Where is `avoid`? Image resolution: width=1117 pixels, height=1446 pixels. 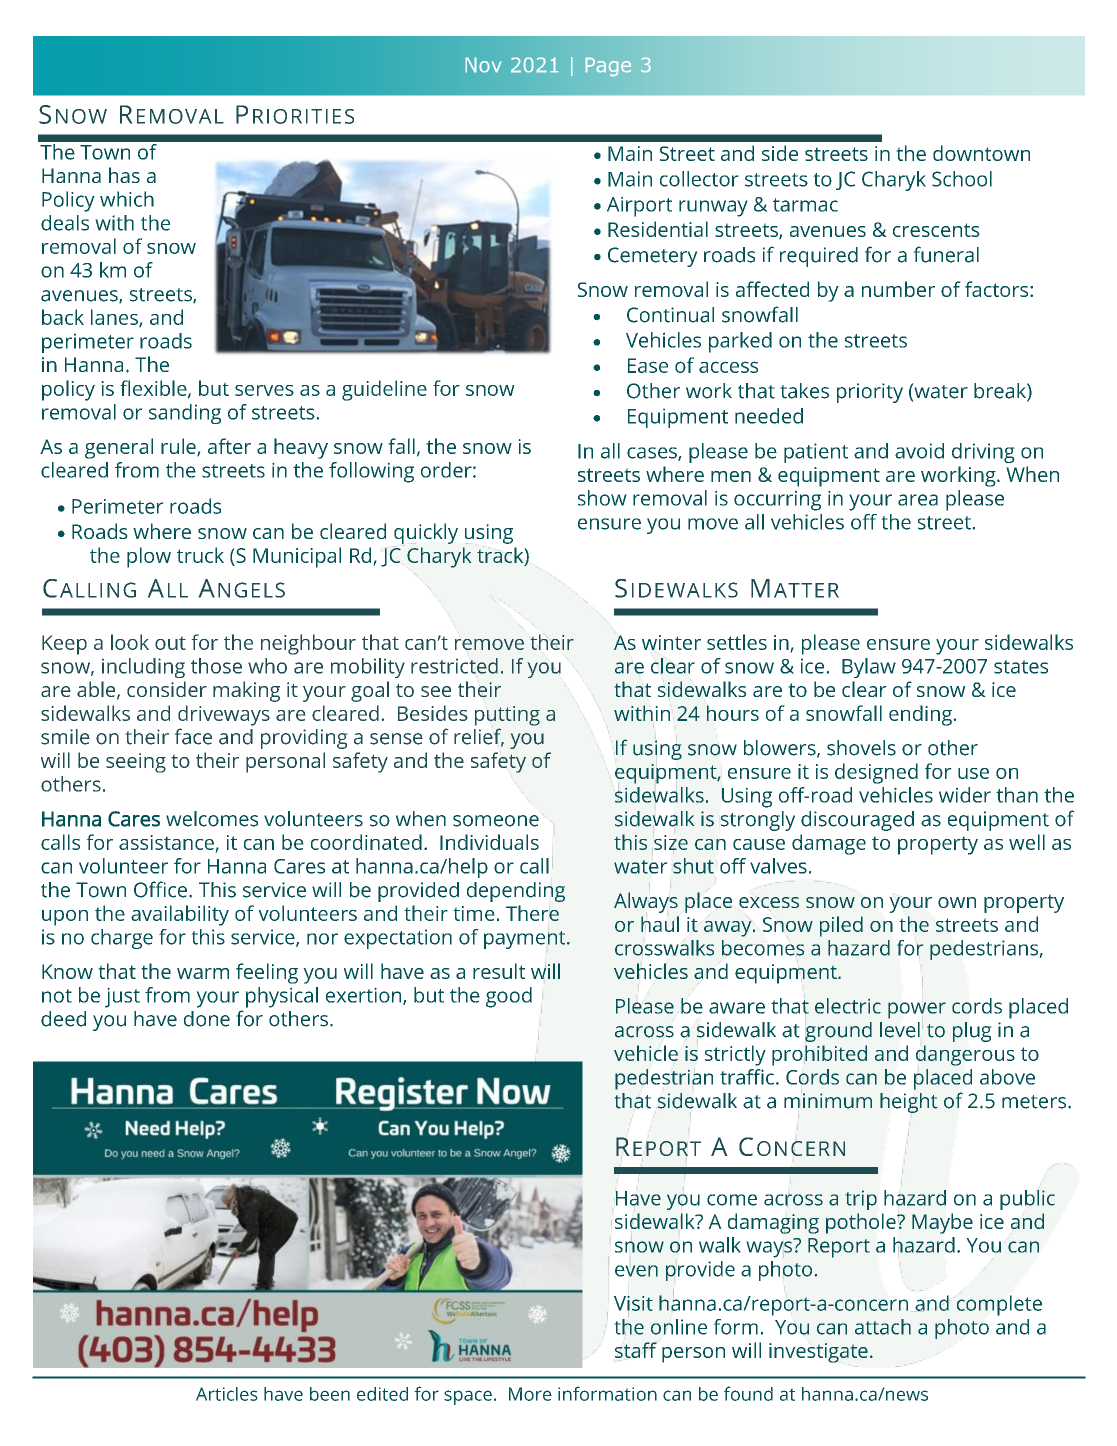 avoid is located at coordinates (919, 451).
